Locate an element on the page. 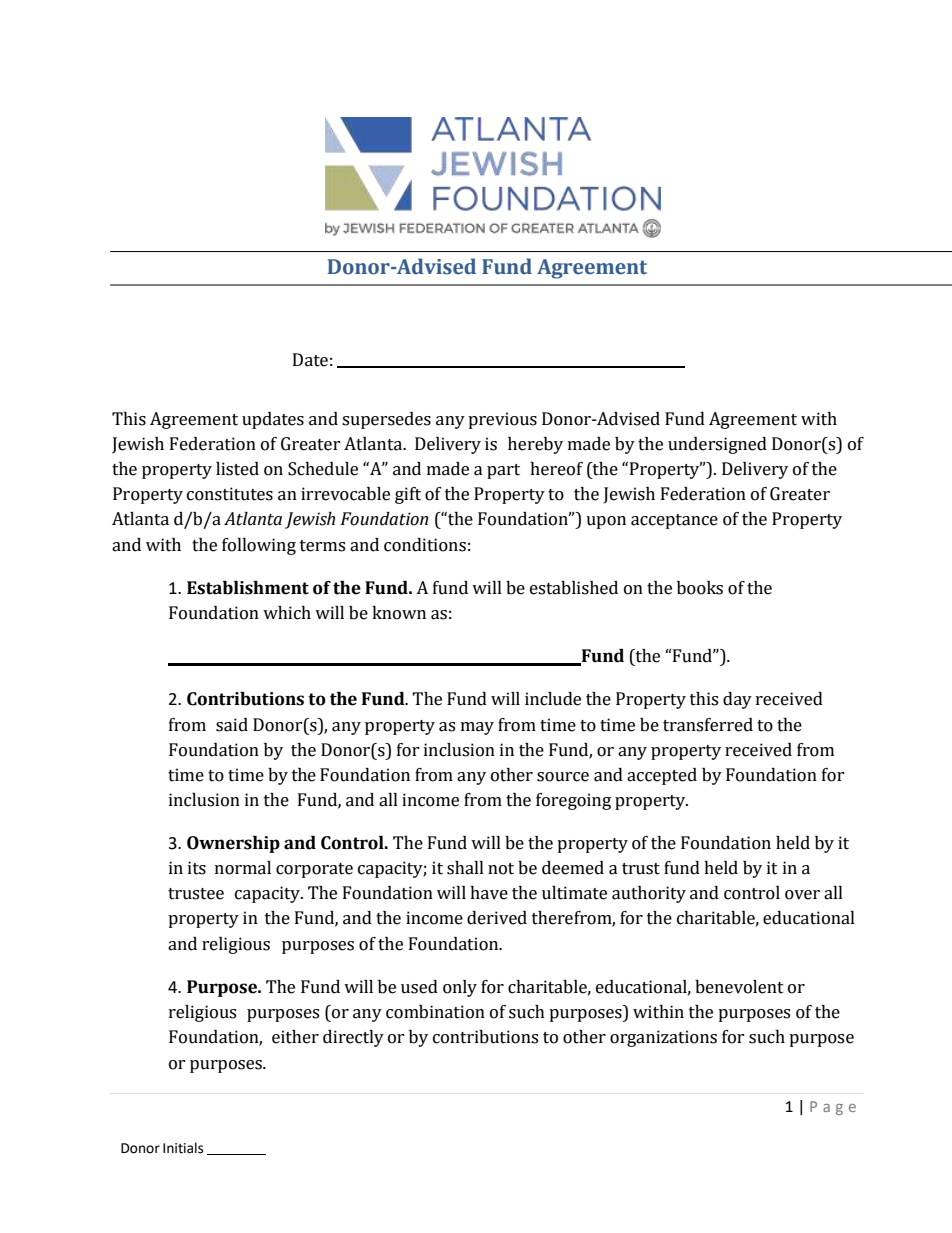 This document has width=952, height=1233. books is located at coordinates (700, 588).
